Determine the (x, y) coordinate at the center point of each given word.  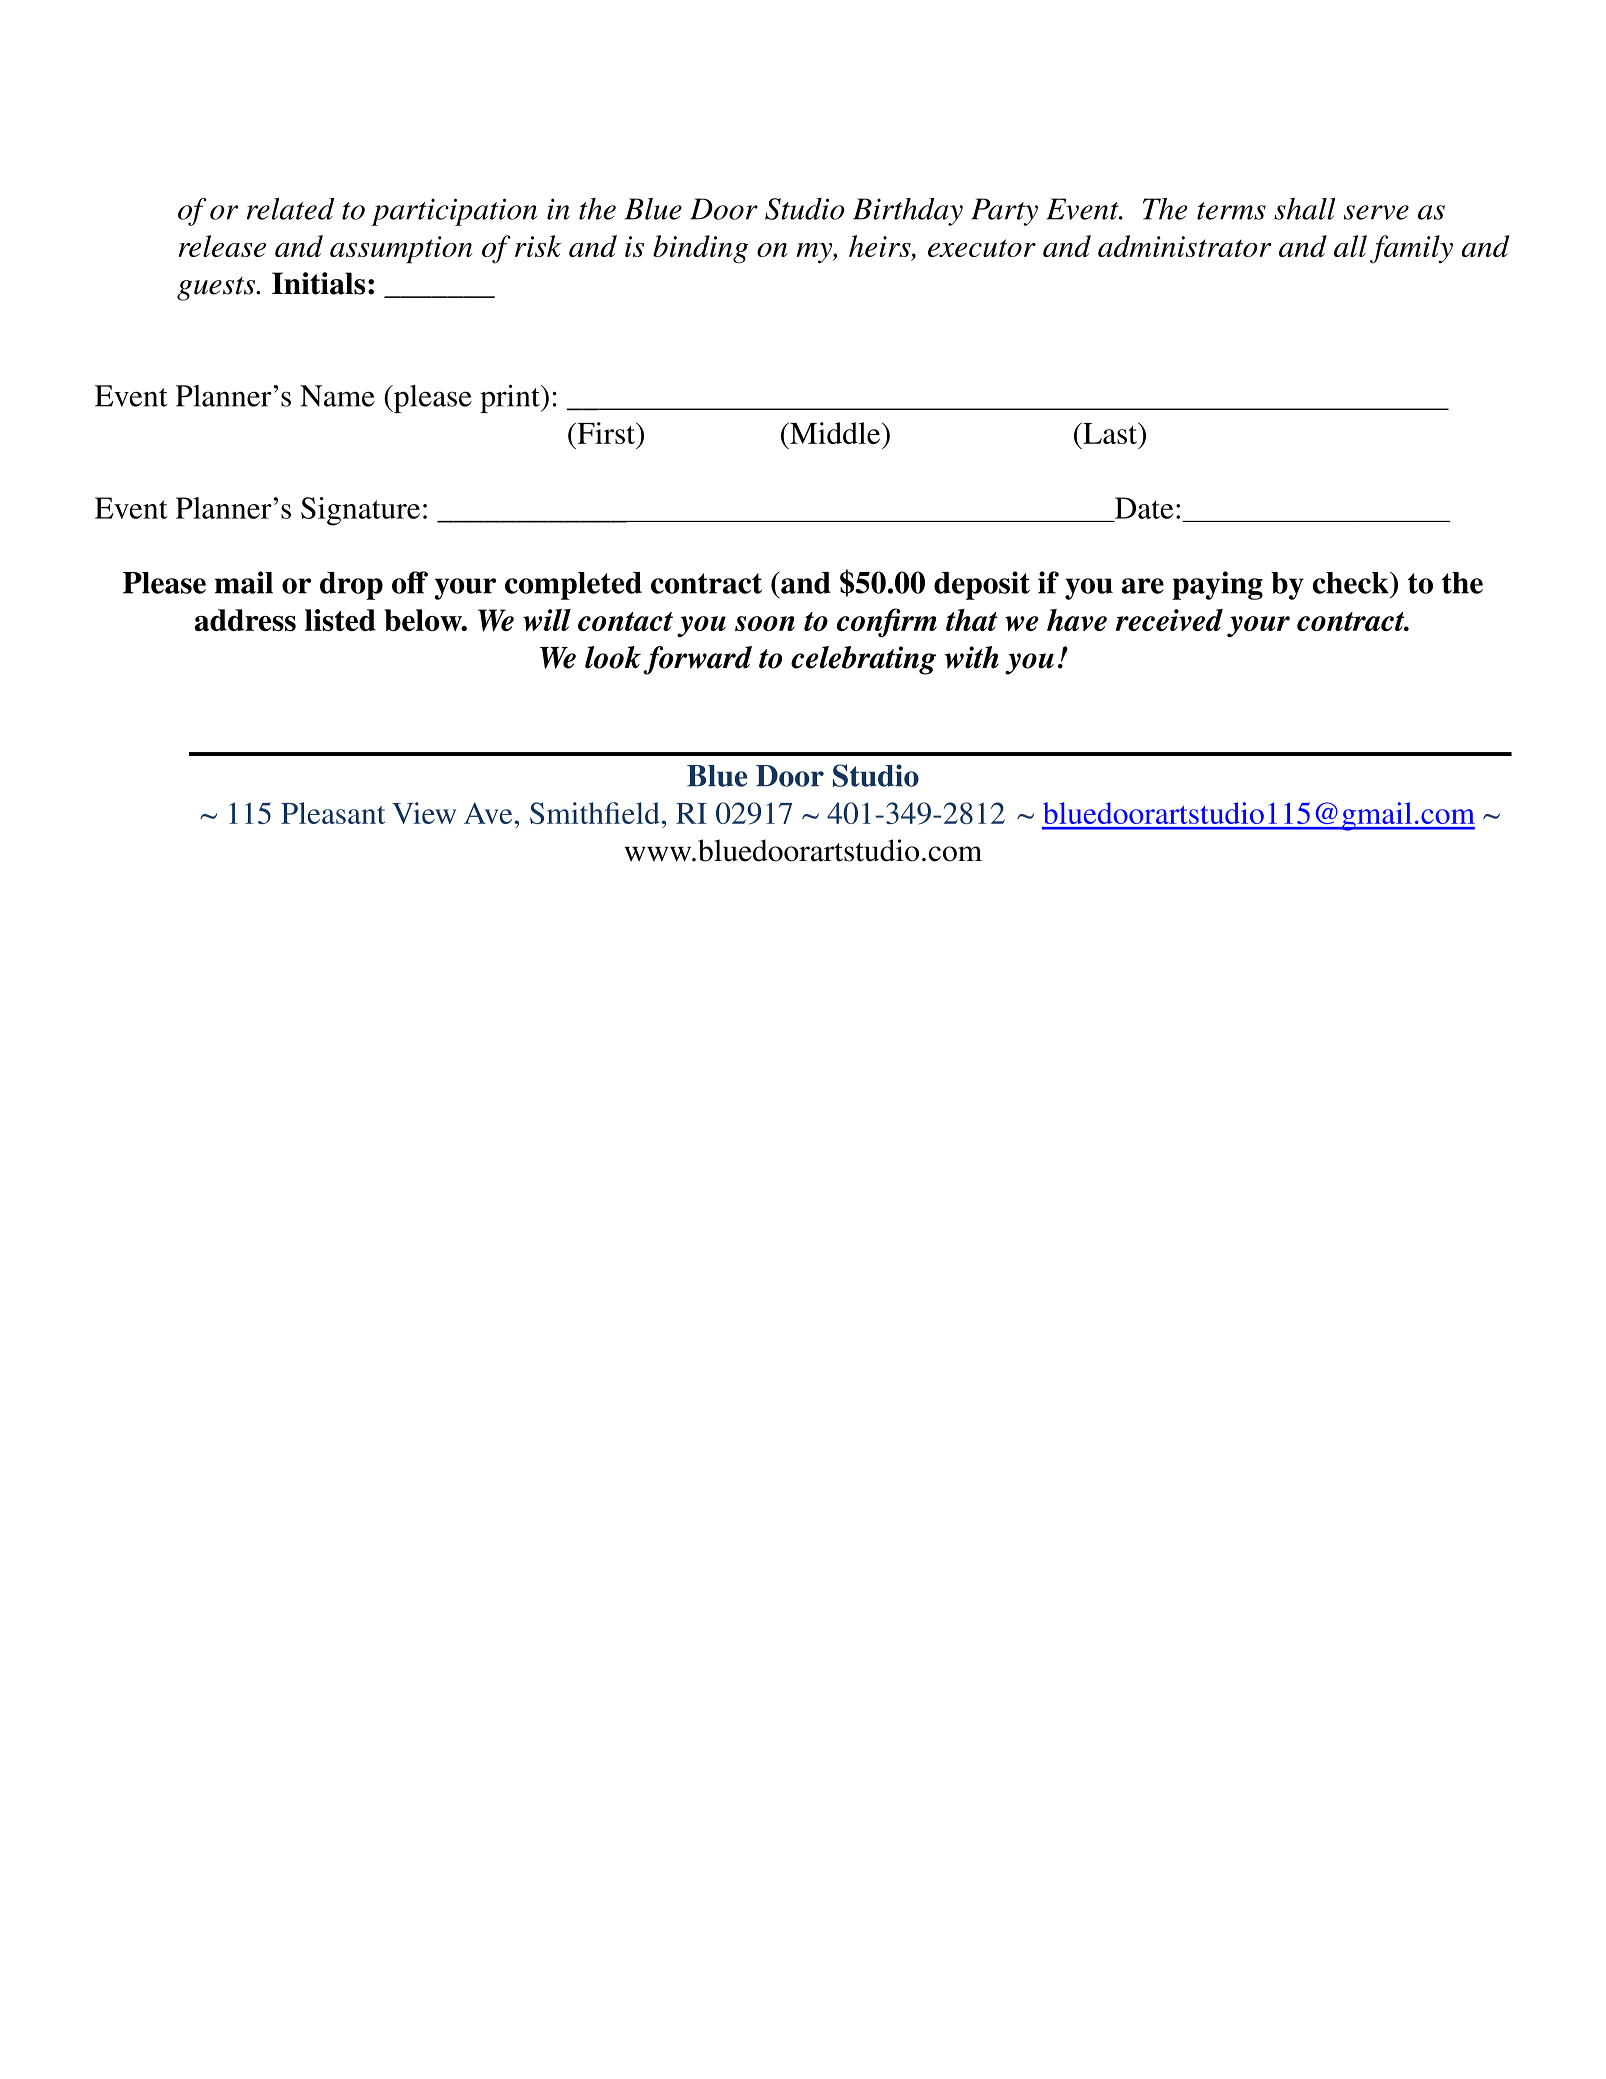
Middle (835, 433)
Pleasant (333, 813)
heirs (881, 246)
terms (1231, 211)
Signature (360, 511)
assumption (401, 250)
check (1351, 582)
